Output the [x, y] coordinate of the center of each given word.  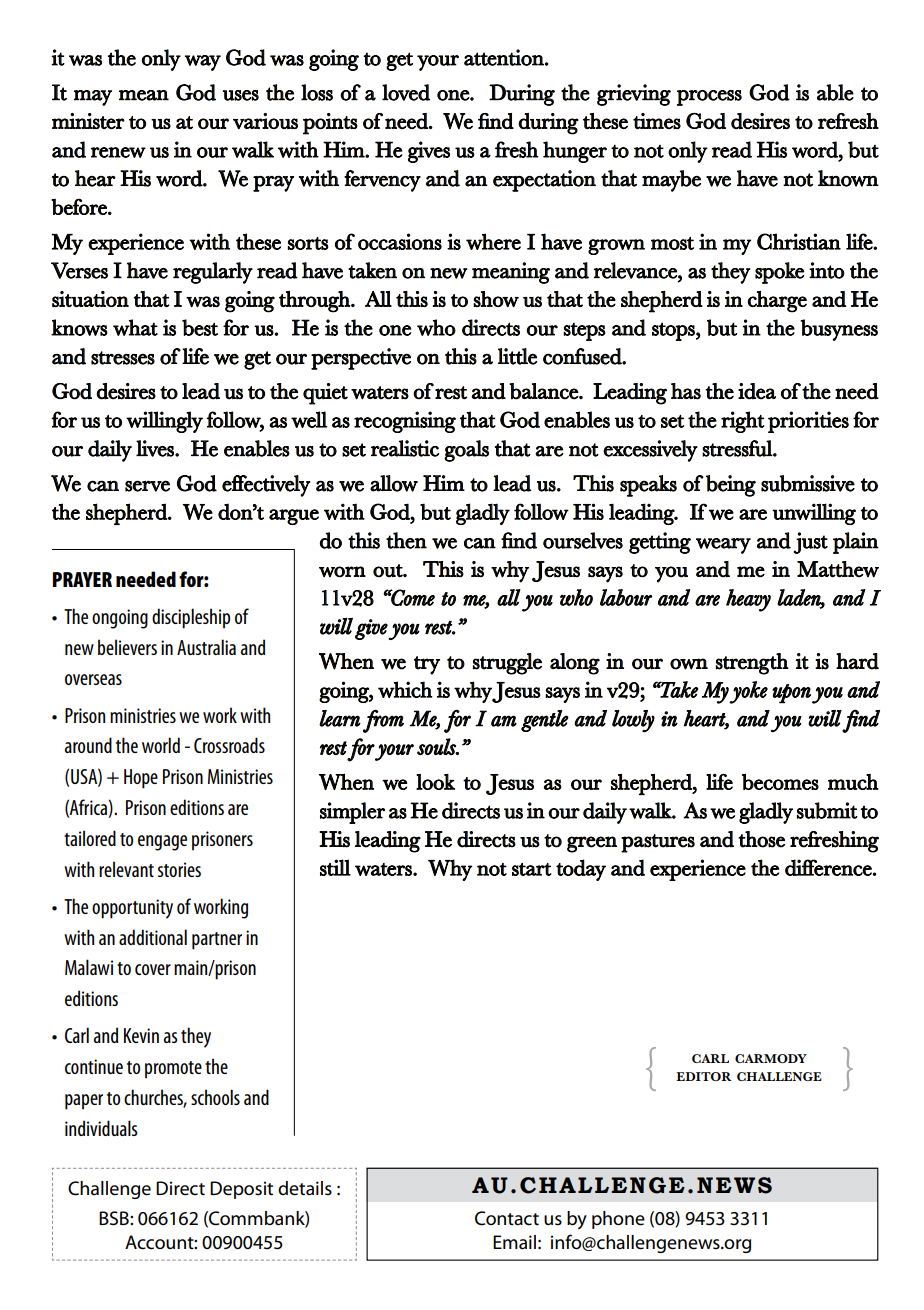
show [496, 299]
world [161, 745]
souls [437, 746]
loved [406, 92]
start [532, 869]
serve [147, 486]
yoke [748, 692]
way [203, 63]
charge [777, 302]
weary [723, 546]
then [406, 540]
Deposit [241, 1190]
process [709, 98]
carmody [771, 1058]
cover [153, 969]
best [200, 327]
